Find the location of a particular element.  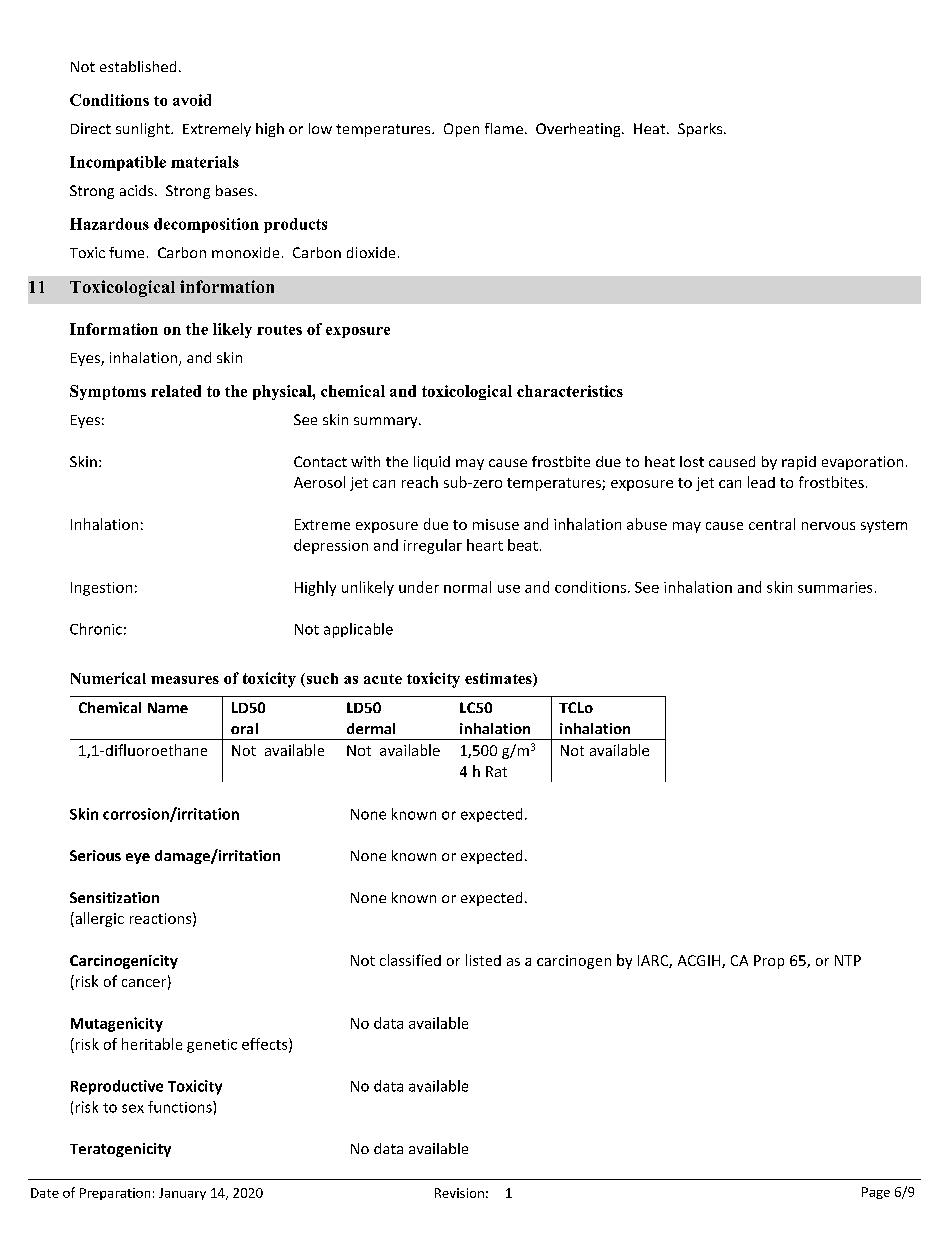

Revision is located at coordinates (459, 1193).
